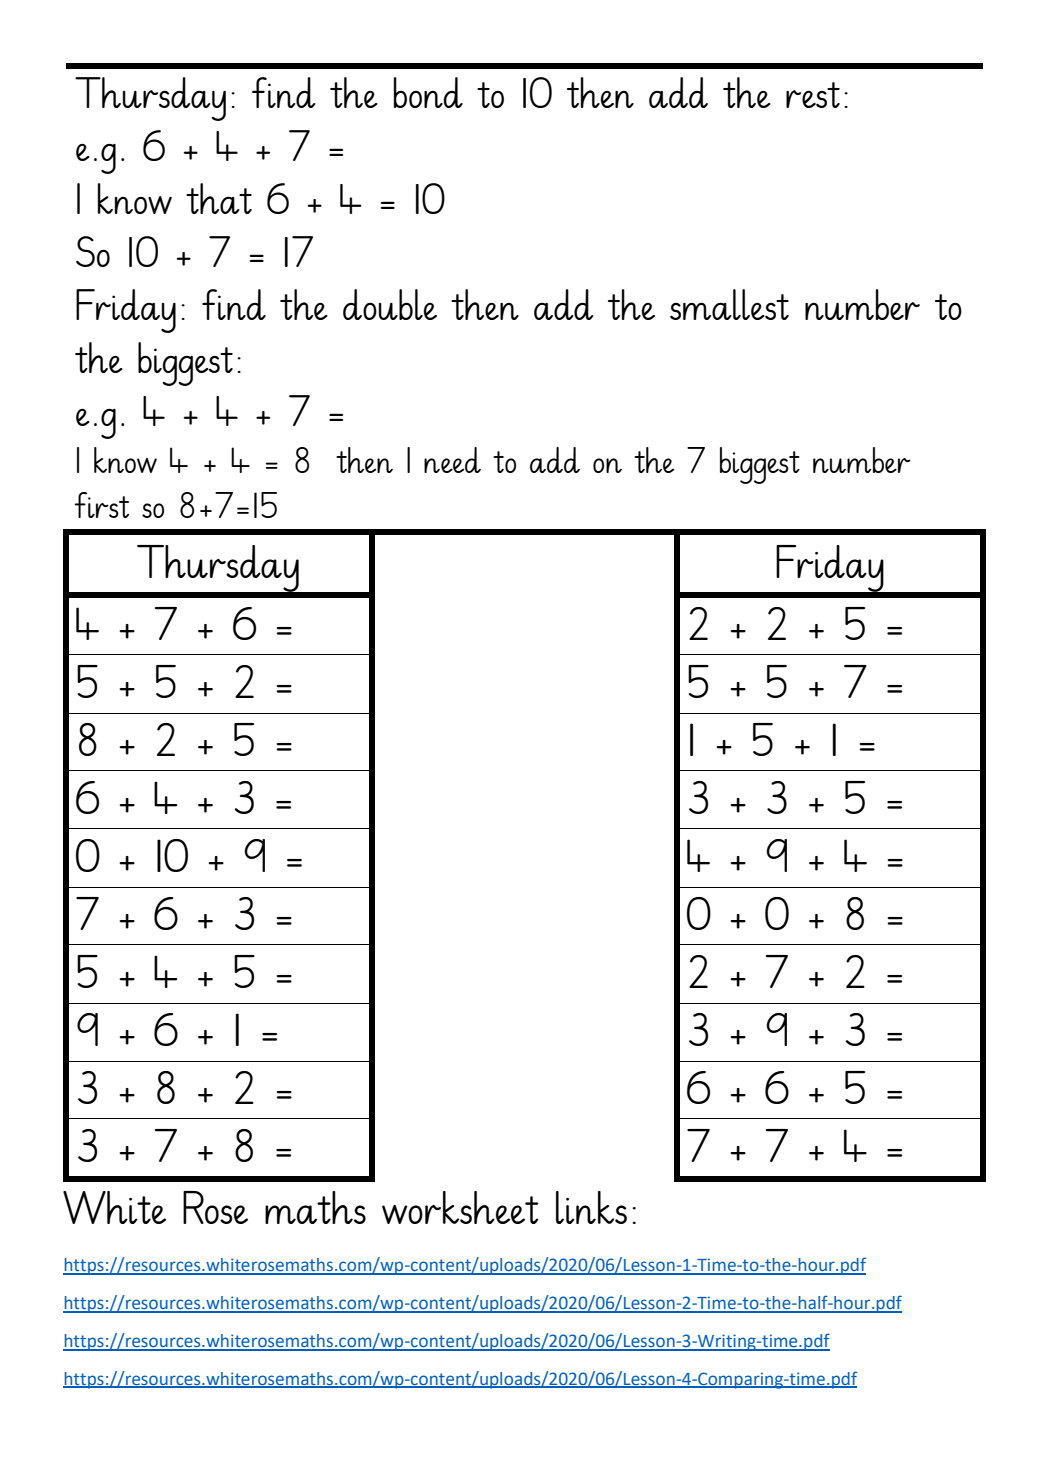  What do you see at coordinates (428, 92) in the screenshot?
I see `bond` at bounding box center [428, 92].
